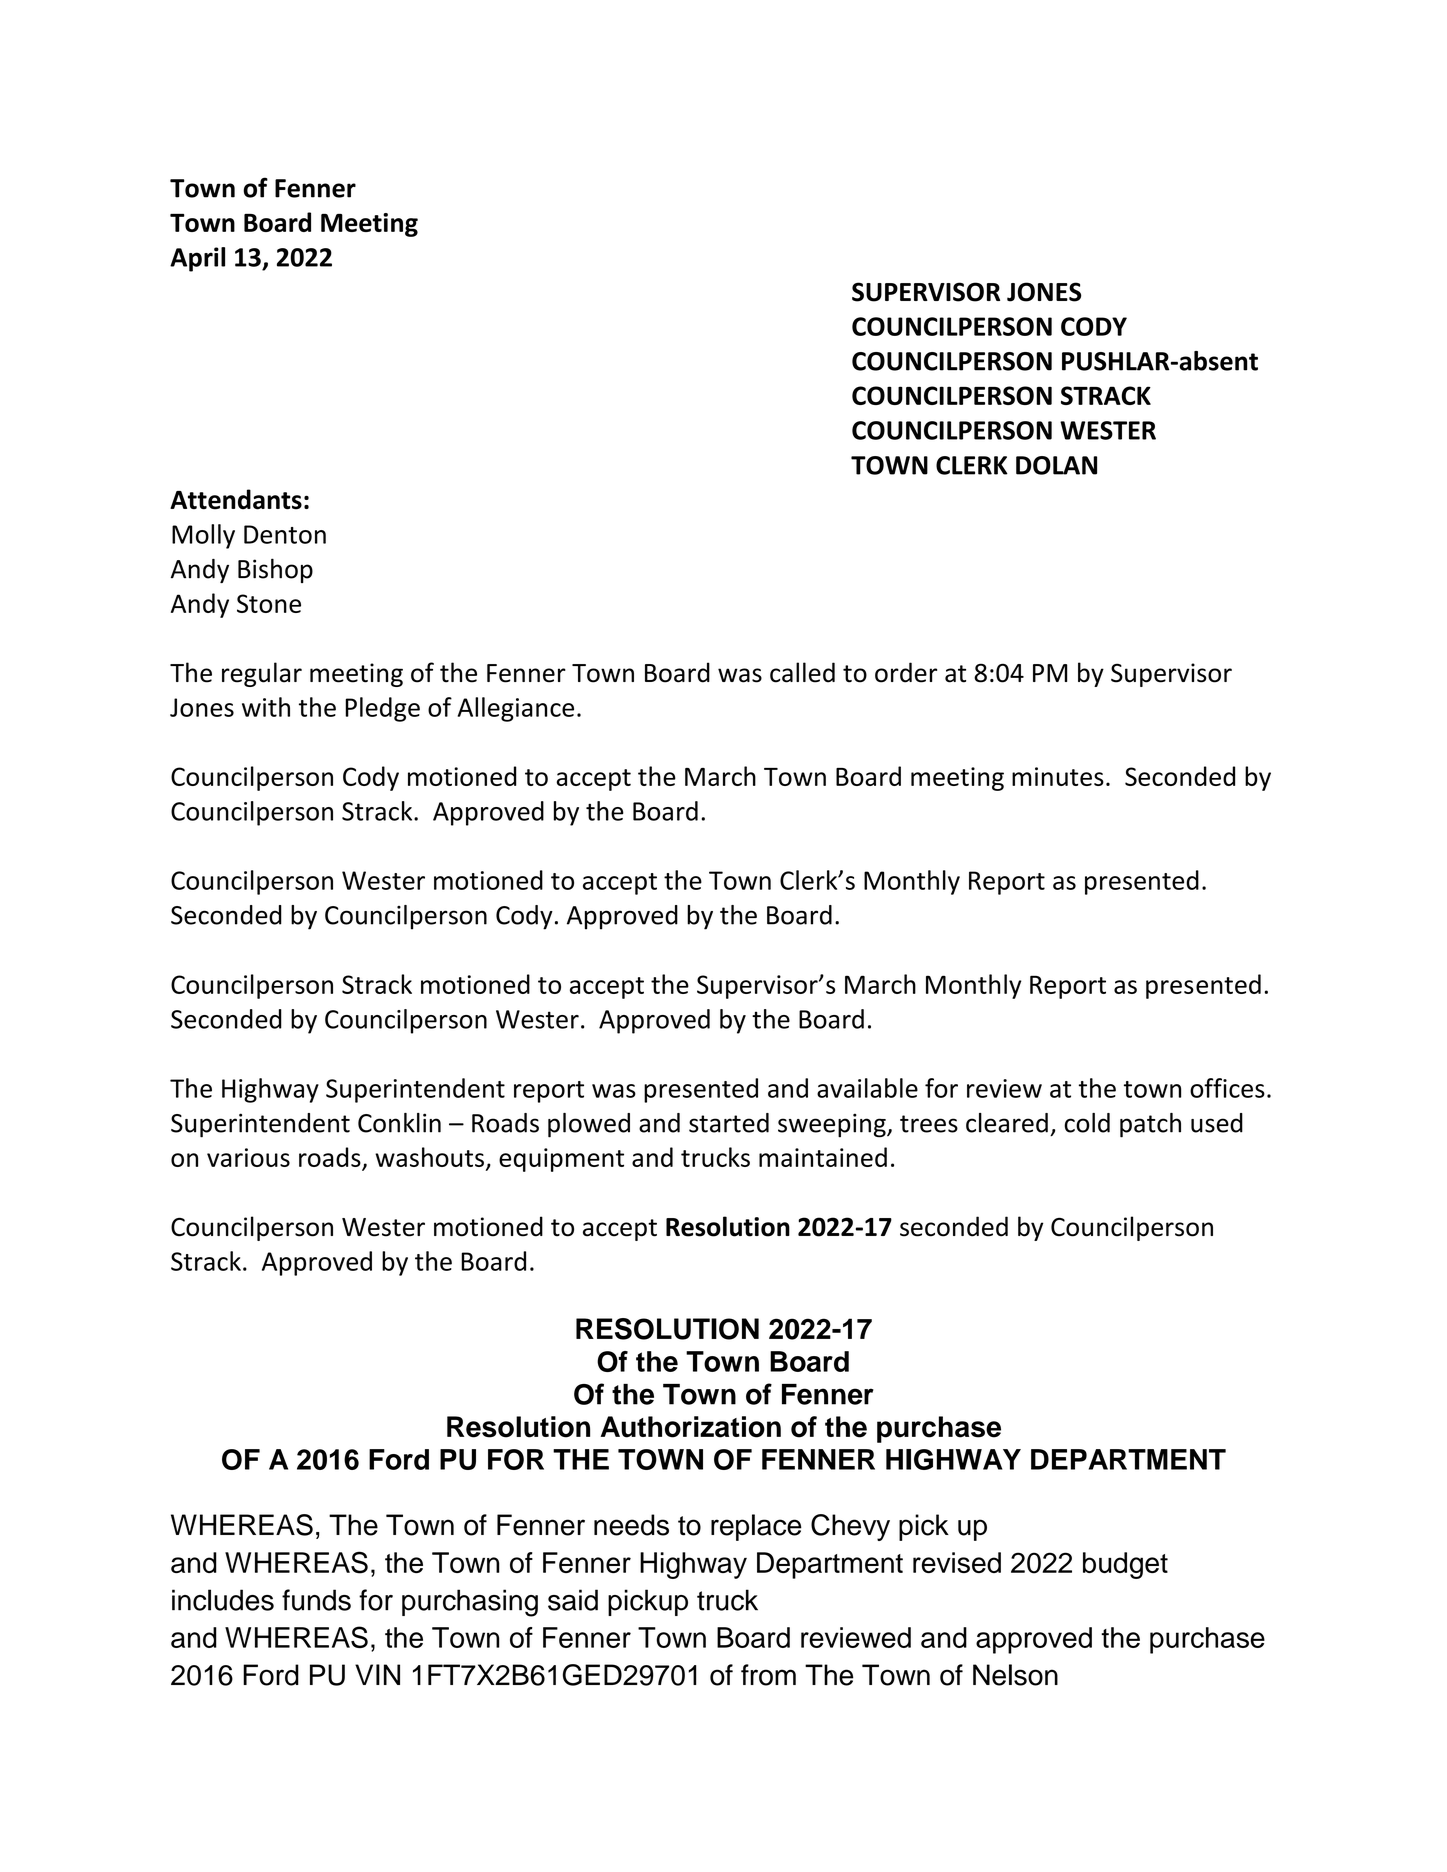 This document has height=1872, width=1447. What do you see at coordinates (1058, 776) in the document?
I see `minutes` at bounding box center [1058, 776].
